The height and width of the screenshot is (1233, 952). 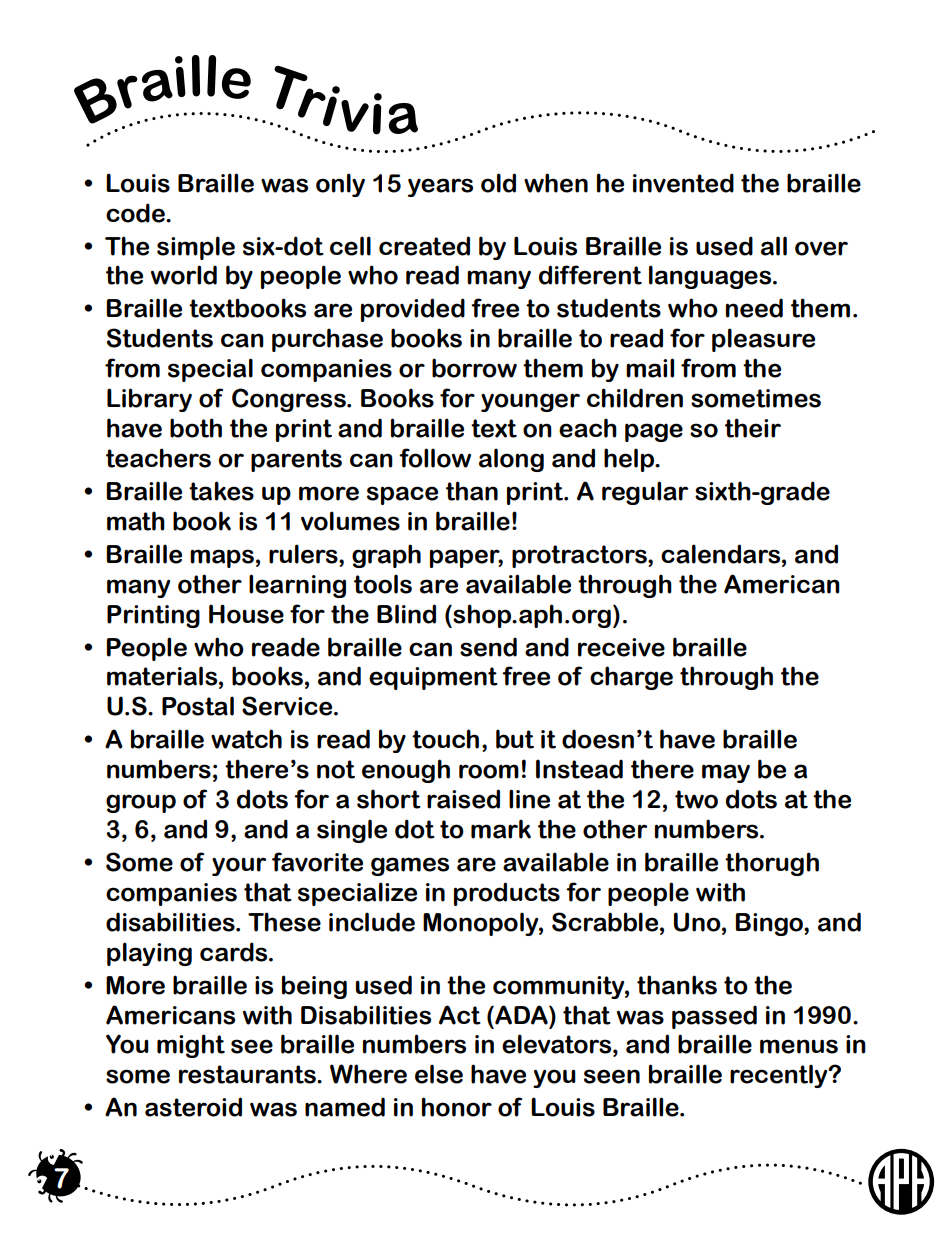 What do you see at coordinates (753, 428) in the screenshot?
I see `their` at bounding box center [753, 428].
